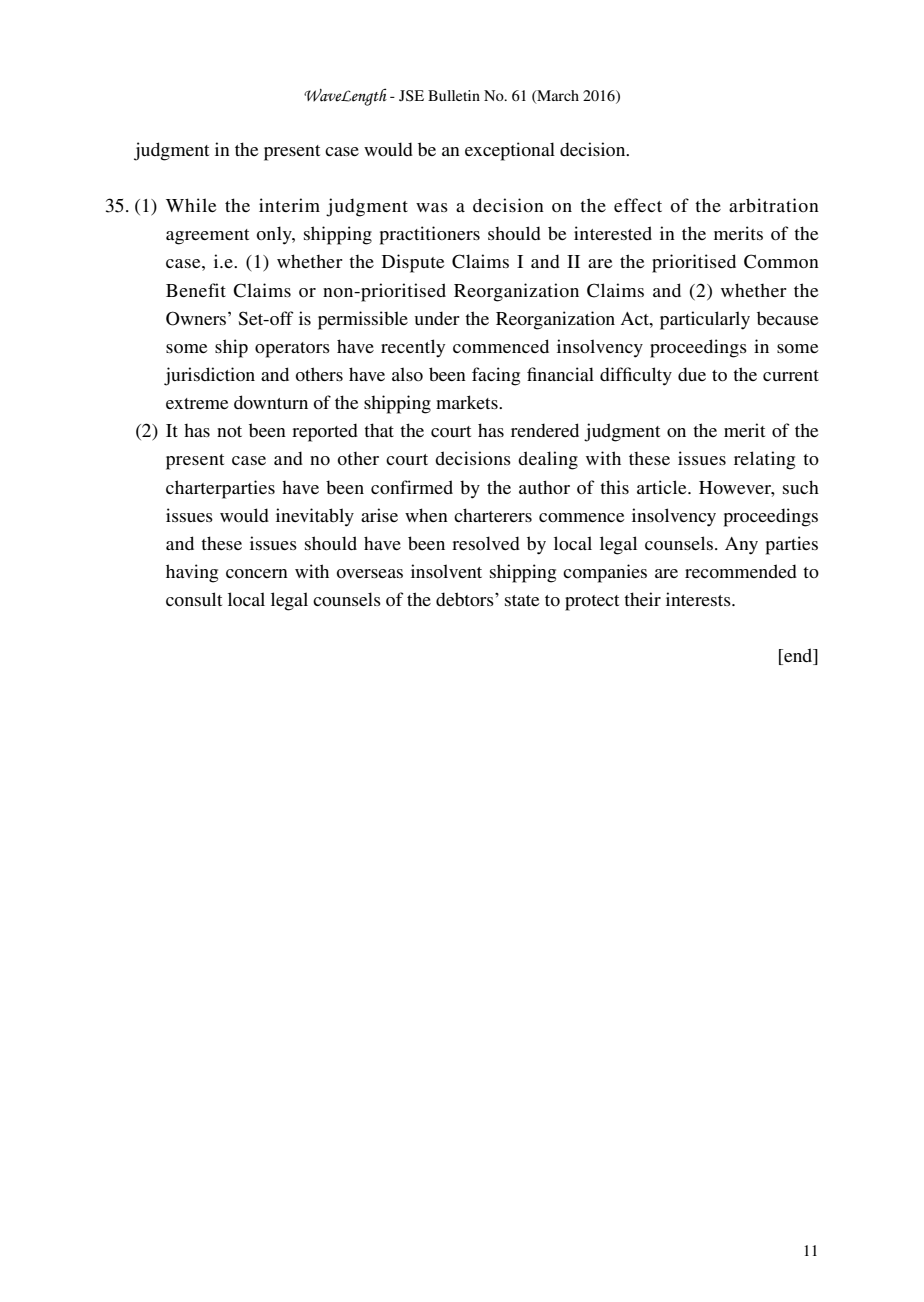  Describe the element at coordinates (522, 600) in the screenshot. I see `state` at that location.
